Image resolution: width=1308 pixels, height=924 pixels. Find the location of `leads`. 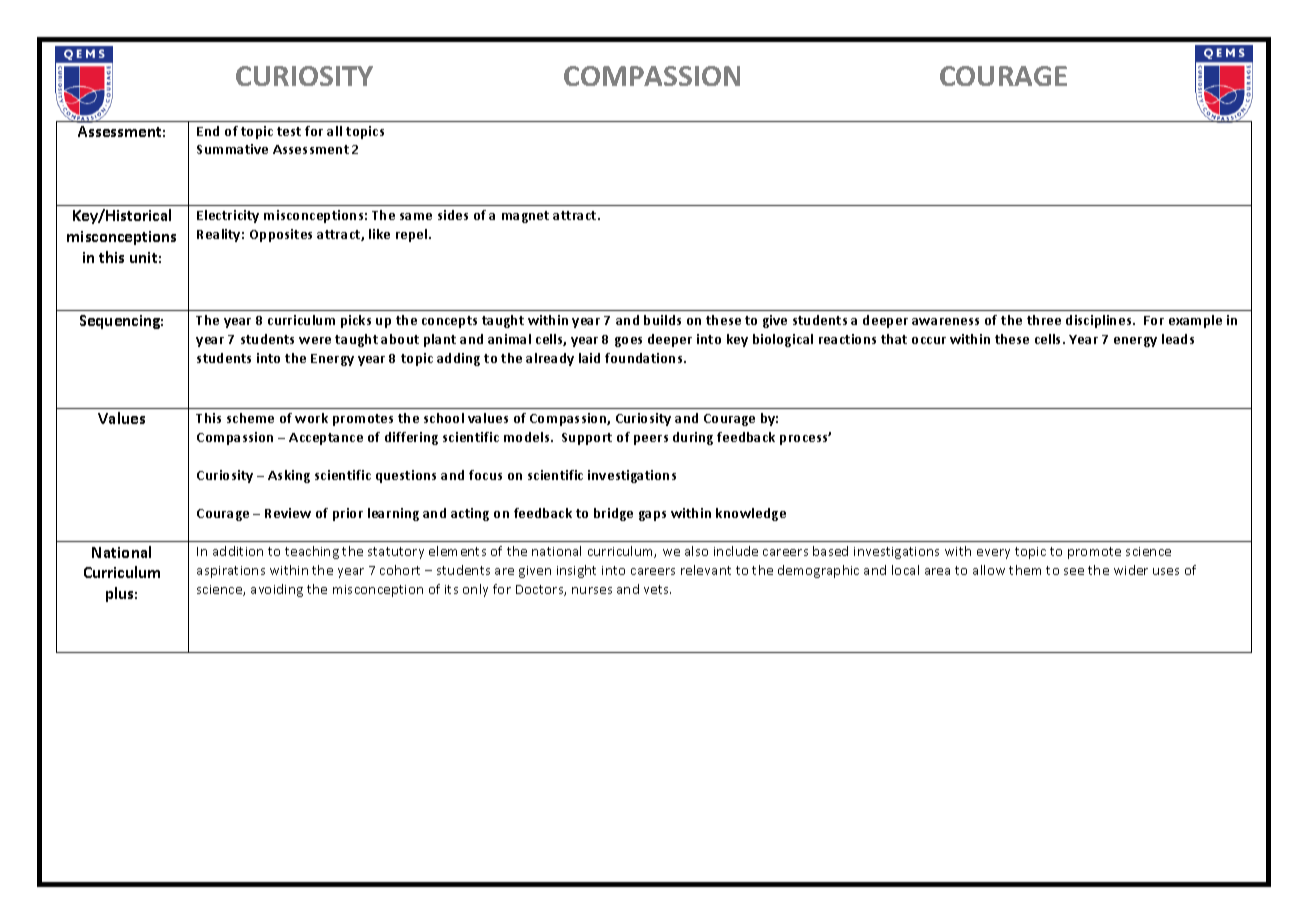

leads is located at coordinates (1178, 339).
